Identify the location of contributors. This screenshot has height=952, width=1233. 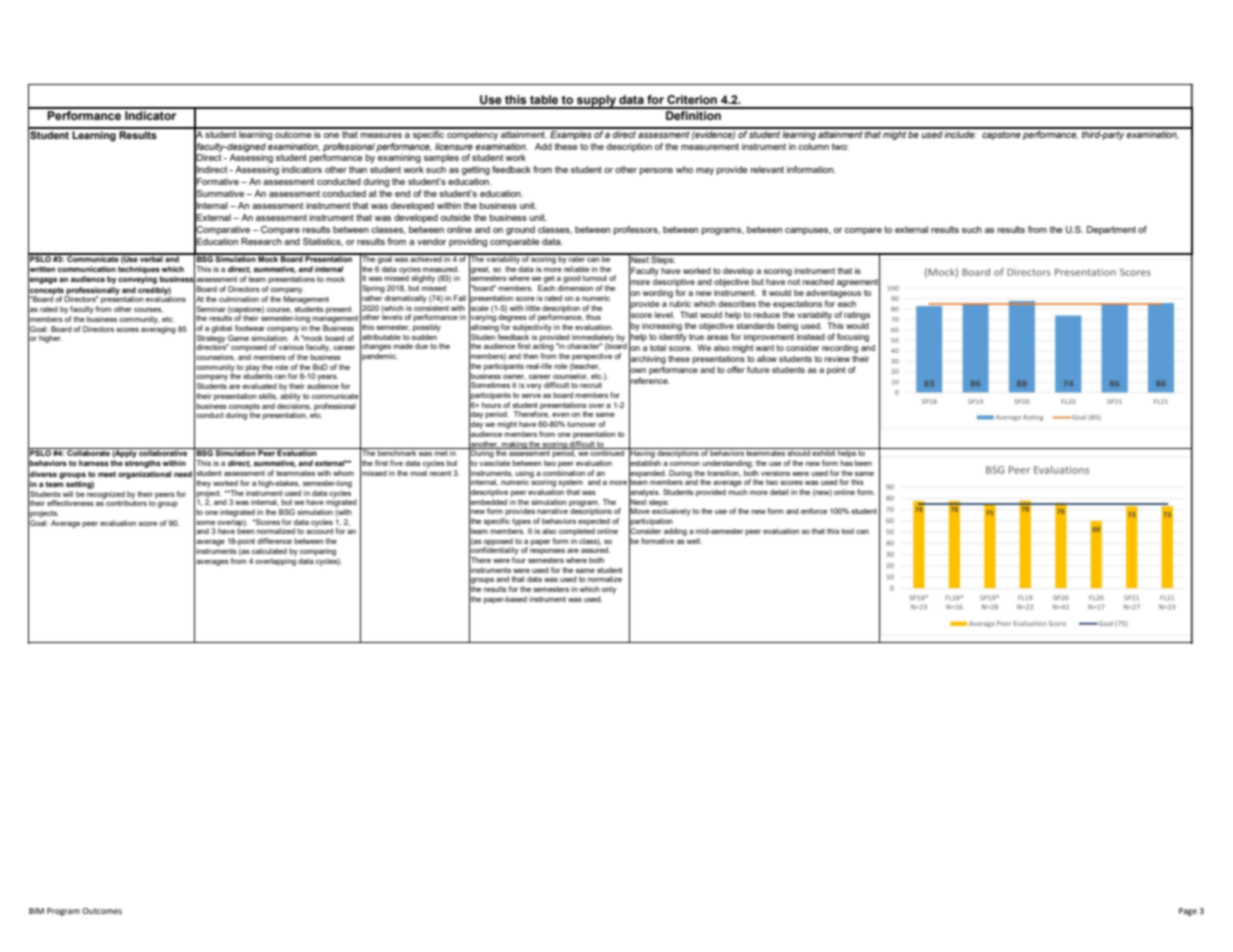
(126, 502).
